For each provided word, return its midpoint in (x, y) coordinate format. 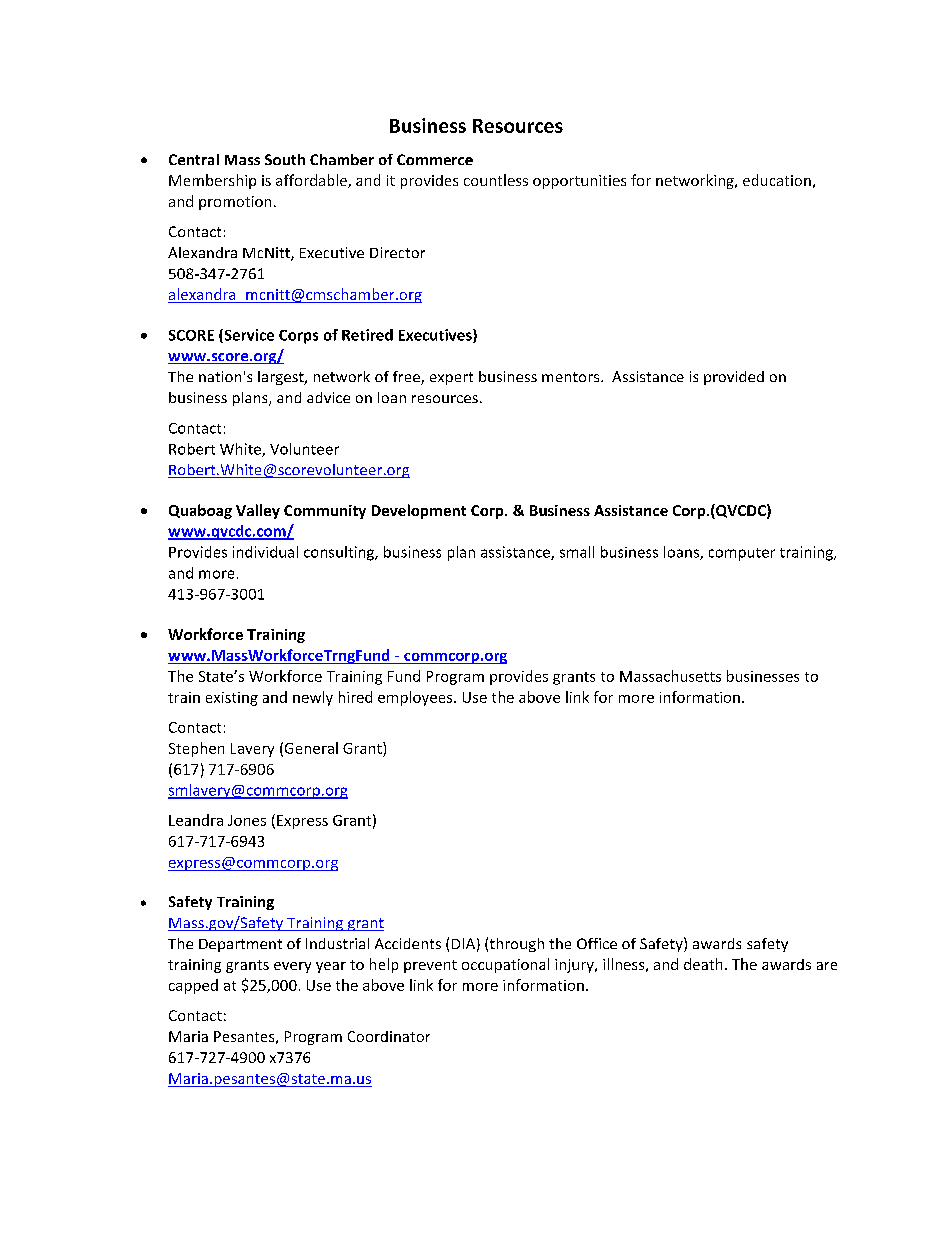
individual (265, 552)
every (292, 967)
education (777, 180)
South (285, 159)
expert (451, 378)
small (577, 552)
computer (742, 554)
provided (734, 378)
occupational (505, 965)
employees (416, 698)
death (703, 964)
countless (496, 180)
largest (282, 378)
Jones (247, 820)
